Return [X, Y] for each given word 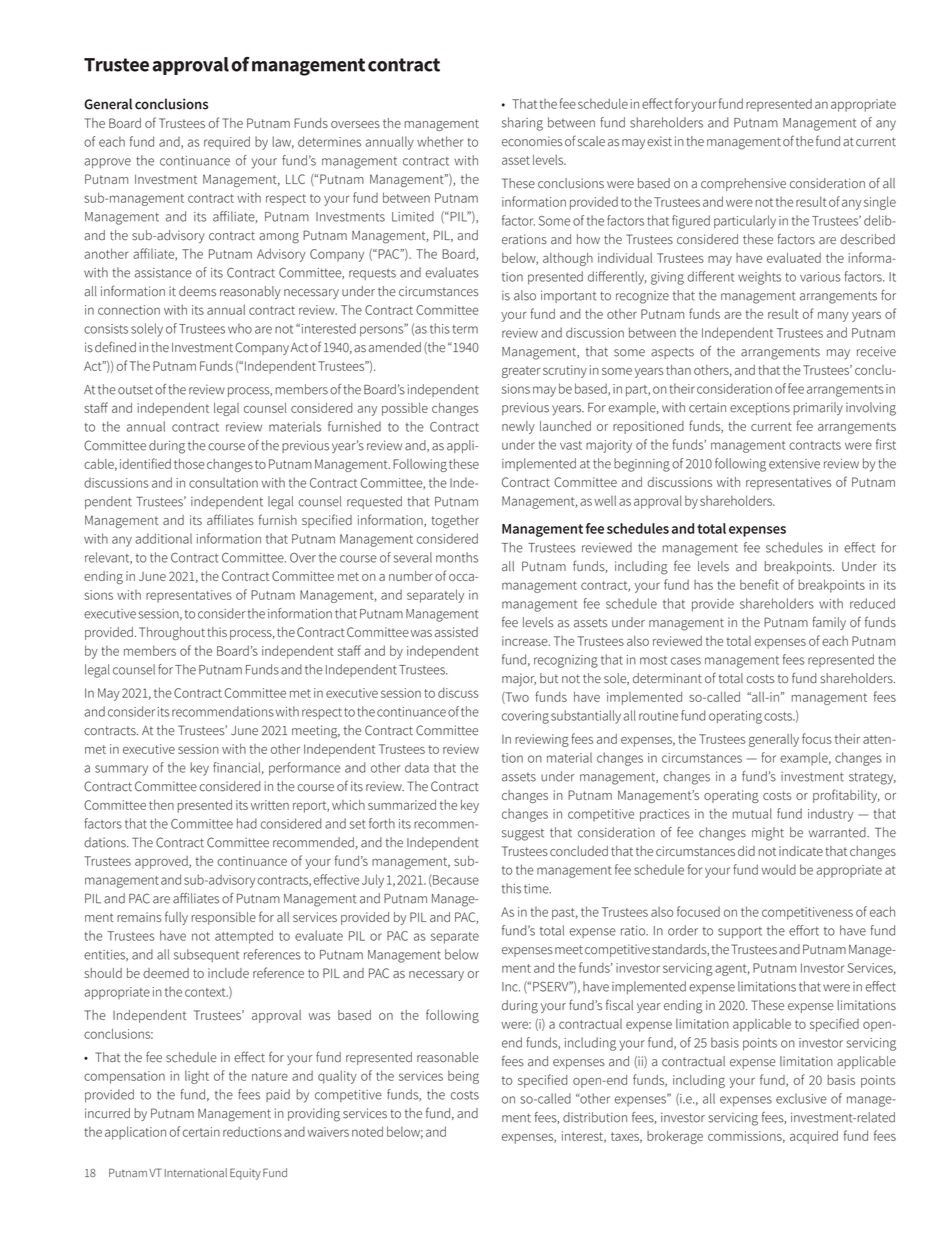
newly [518, 427]
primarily [818, 409]
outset [135, 390]
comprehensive [743, 184]
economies [532, 141]
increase [526, 641]
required [227, 143]
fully [176, 918]
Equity [245, 1174]
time [537, 889]
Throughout [172, 633]
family [829, 623]
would [779, 869]
